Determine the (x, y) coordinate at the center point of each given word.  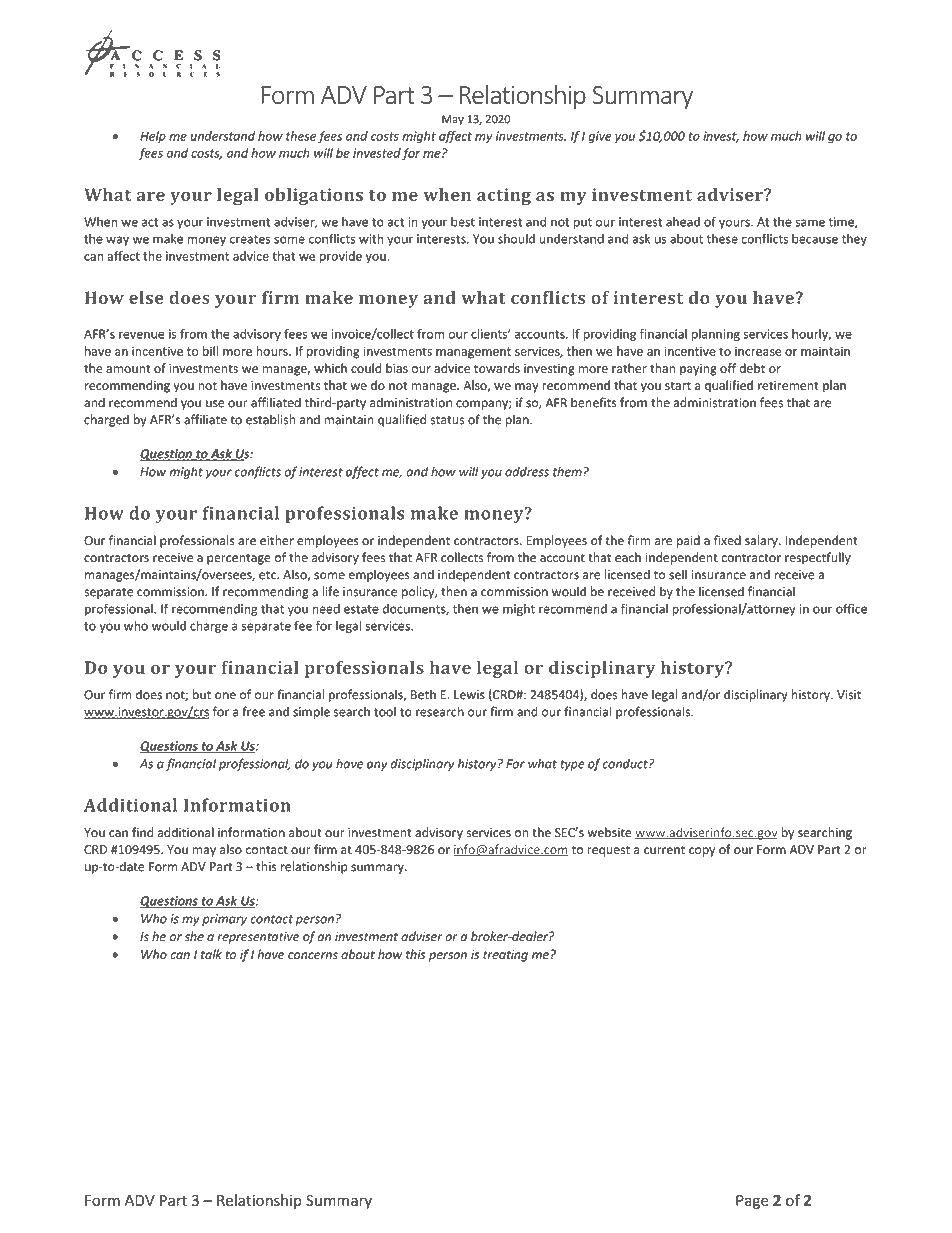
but (202, 694)
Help (153, 137)
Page (752, 1202)
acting (504, 196)
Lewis (469, 695)
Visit (849, 695)
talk (211, 954)
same (810, 223)
